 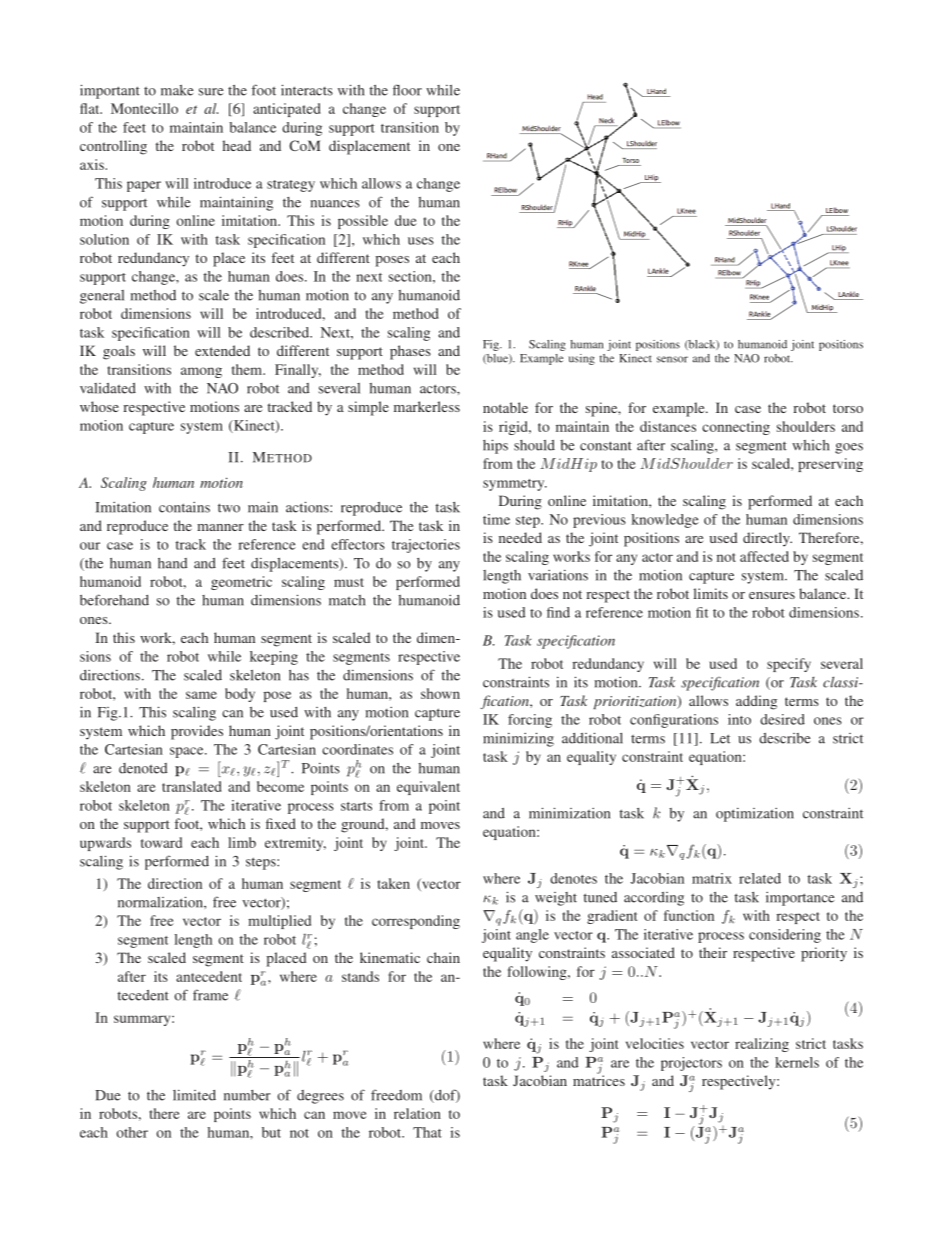 What do you see at coordinates (558, 612) in the document?
I see `find` at bounding box center [558, 612].
